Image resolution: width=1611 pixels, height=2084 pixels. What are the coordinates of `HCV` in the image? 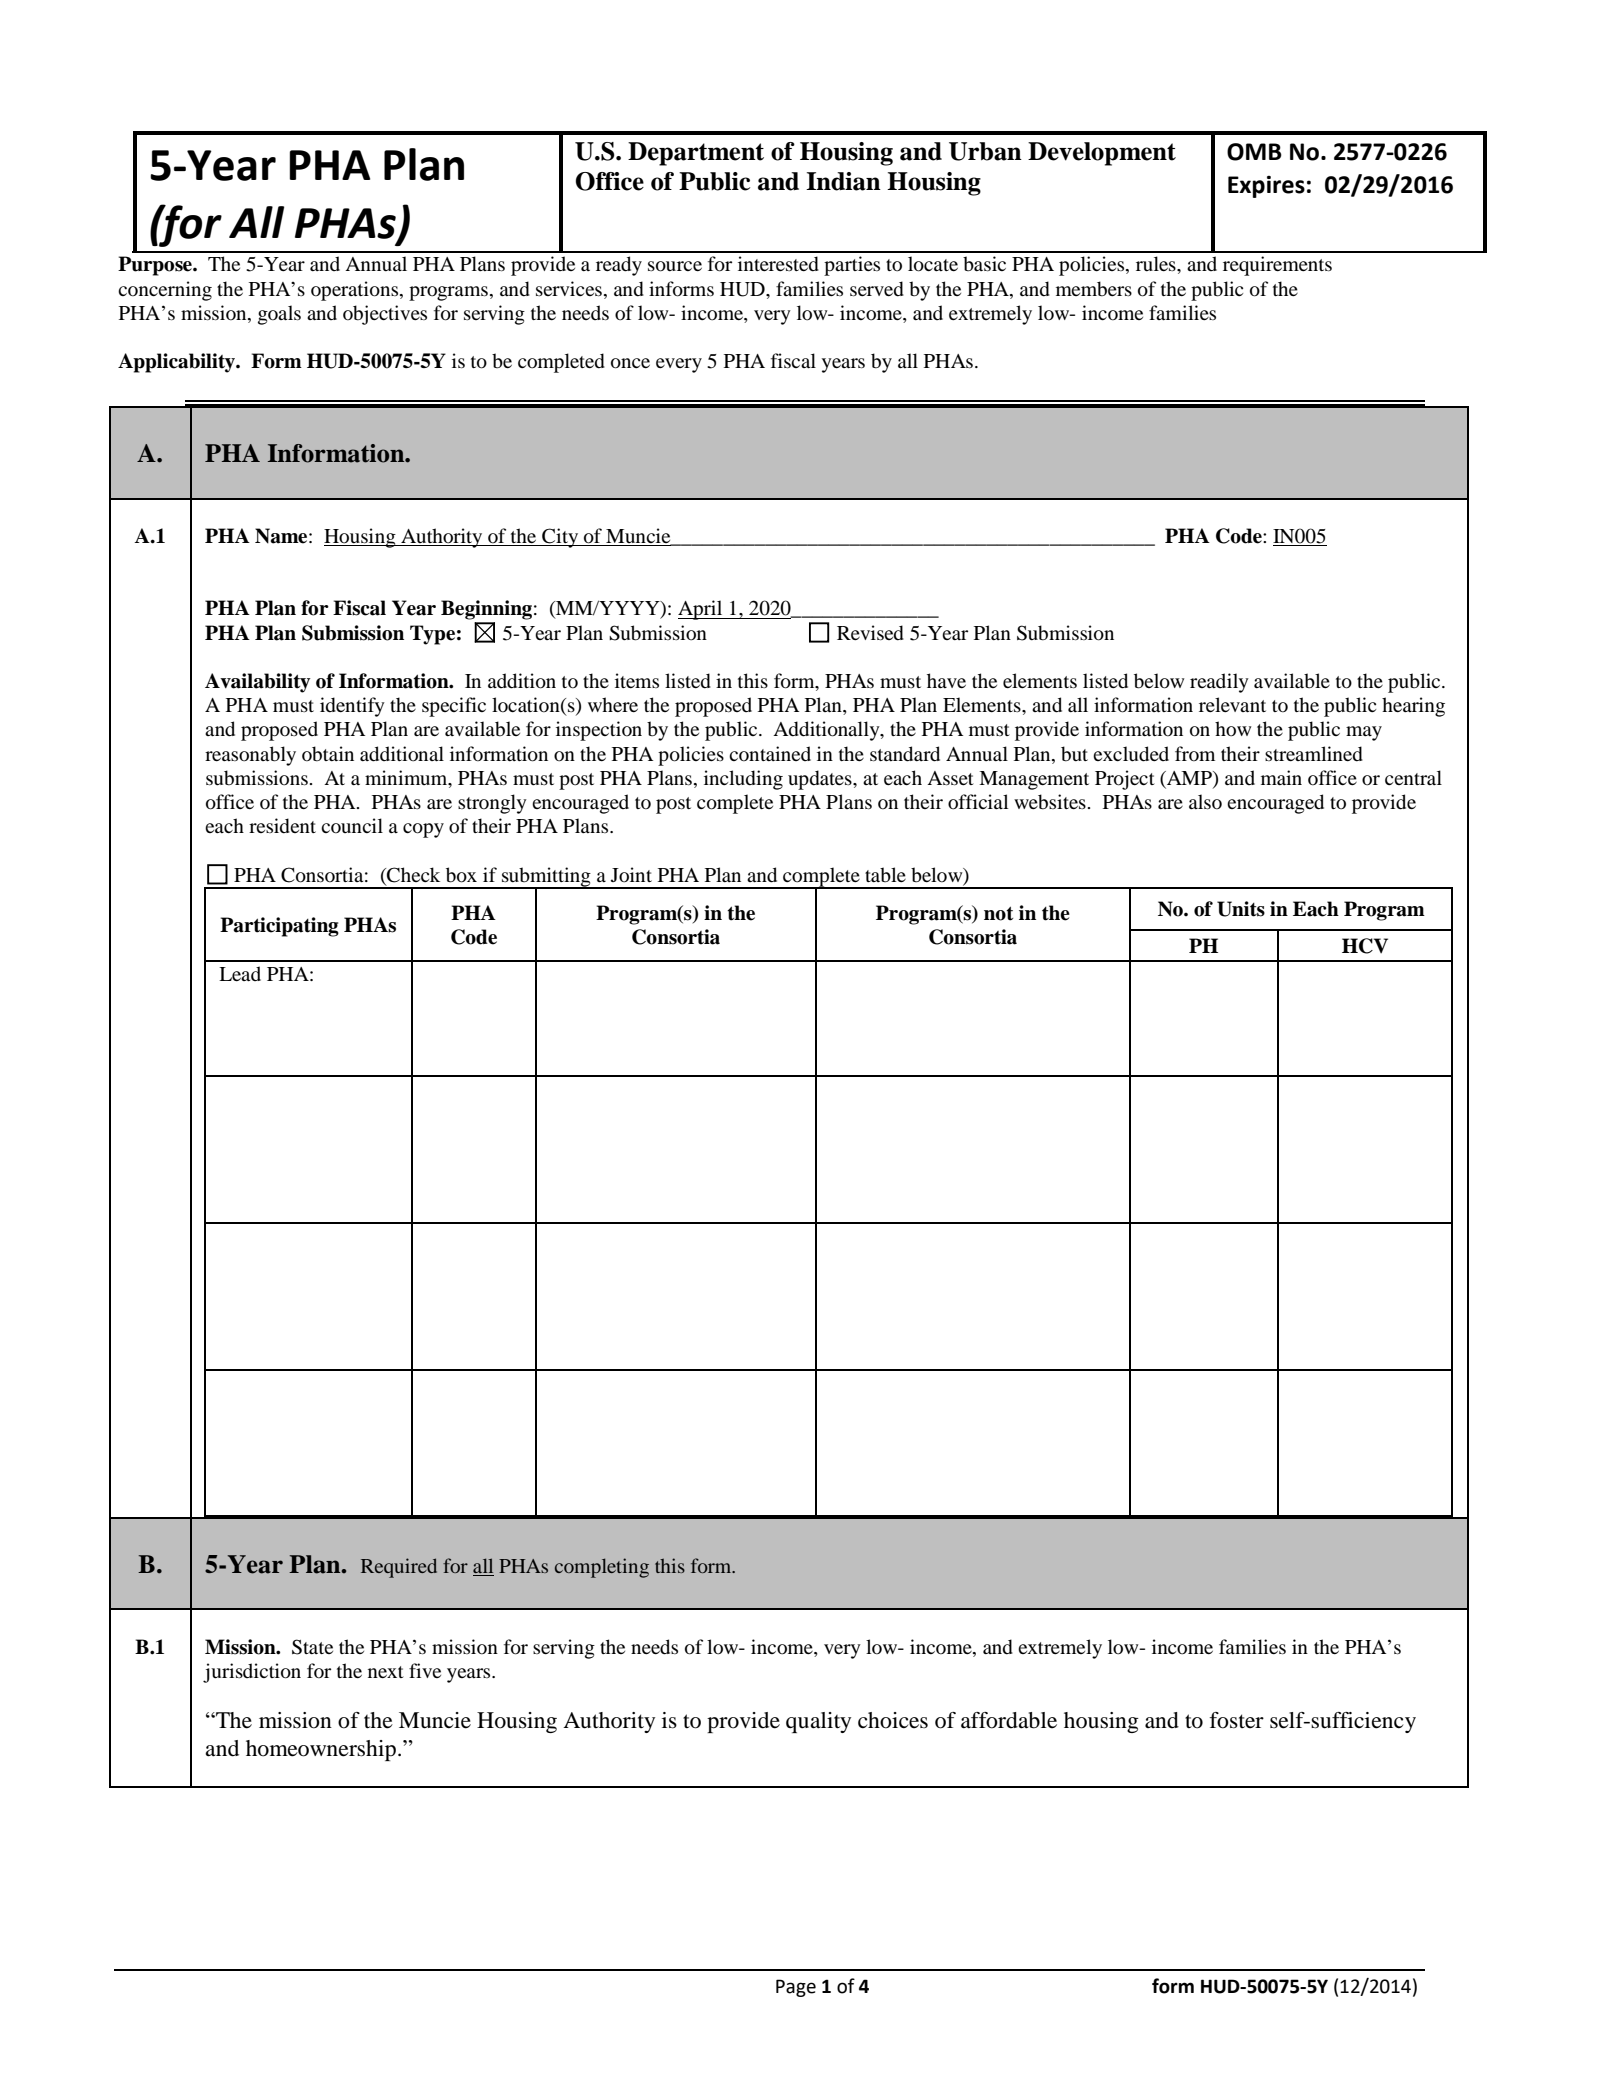 It's located at (1365, 946).
